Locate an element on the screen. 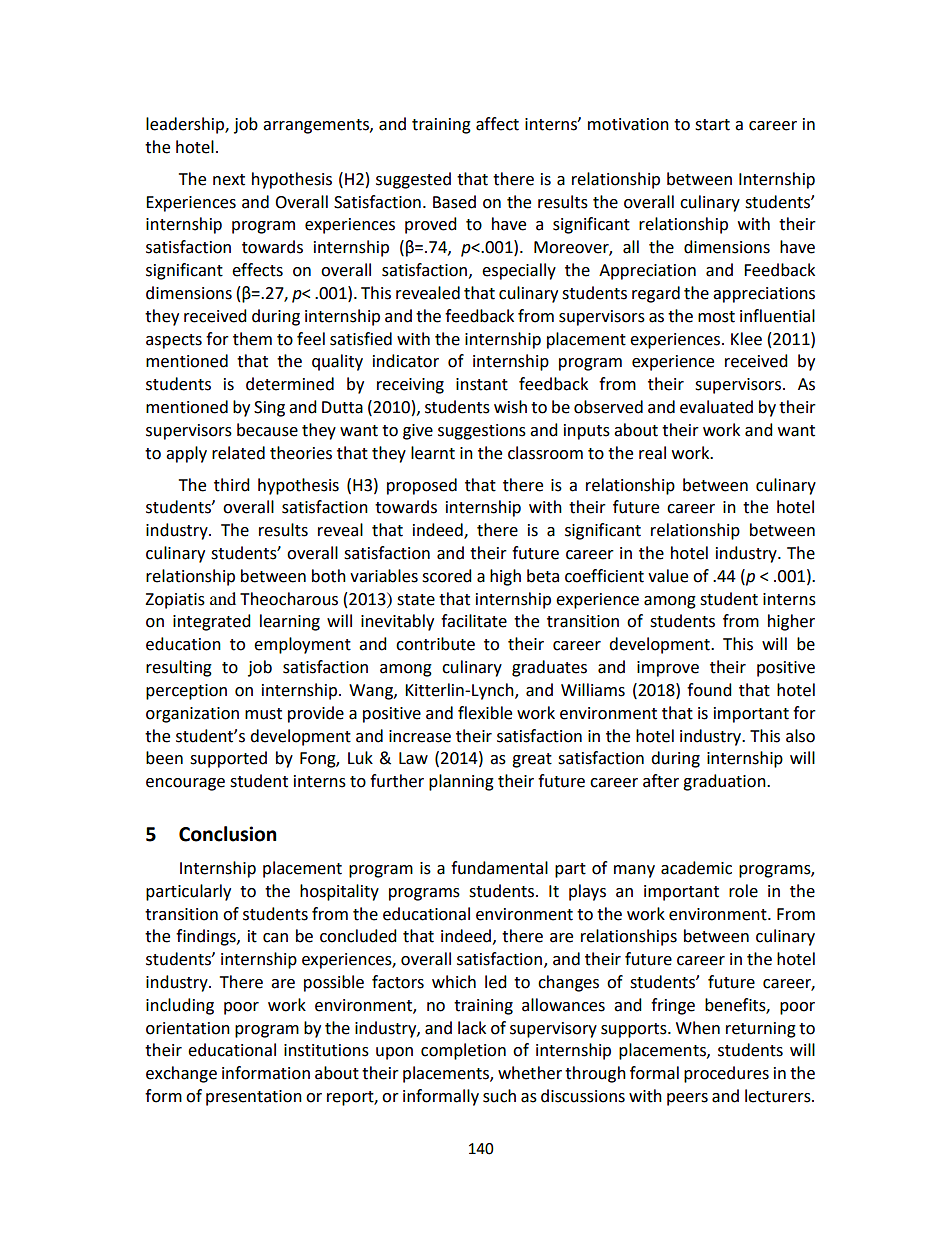  next is located at coordinates (229, 180).
